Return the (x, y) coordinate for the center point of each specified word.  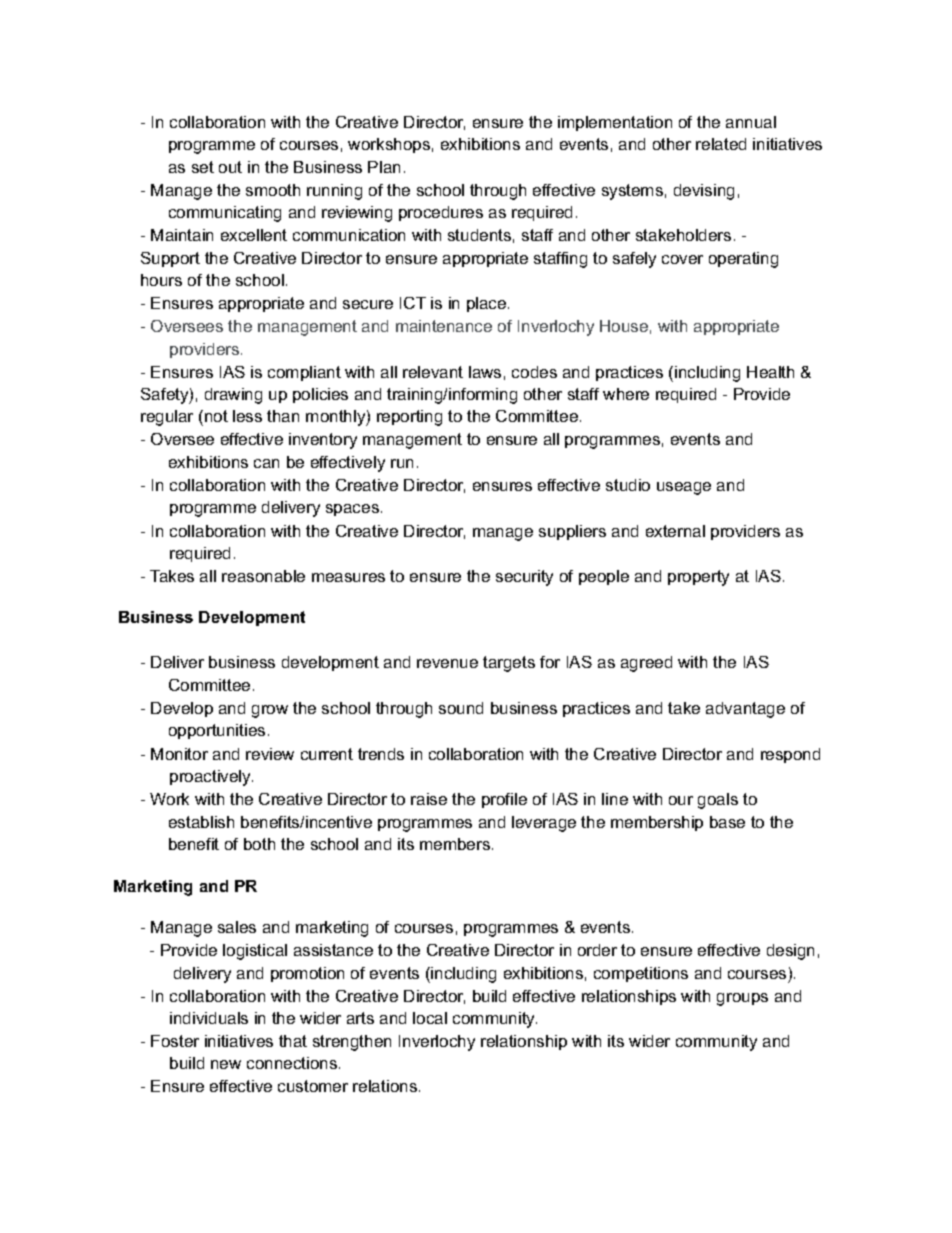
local (430, 1018)
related (721, 144)
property (698, 578)
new (226, 1064)
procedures (441, 213)
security (524, 578)
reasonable (263, 576)
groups (742, 999)
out (230, 167)
